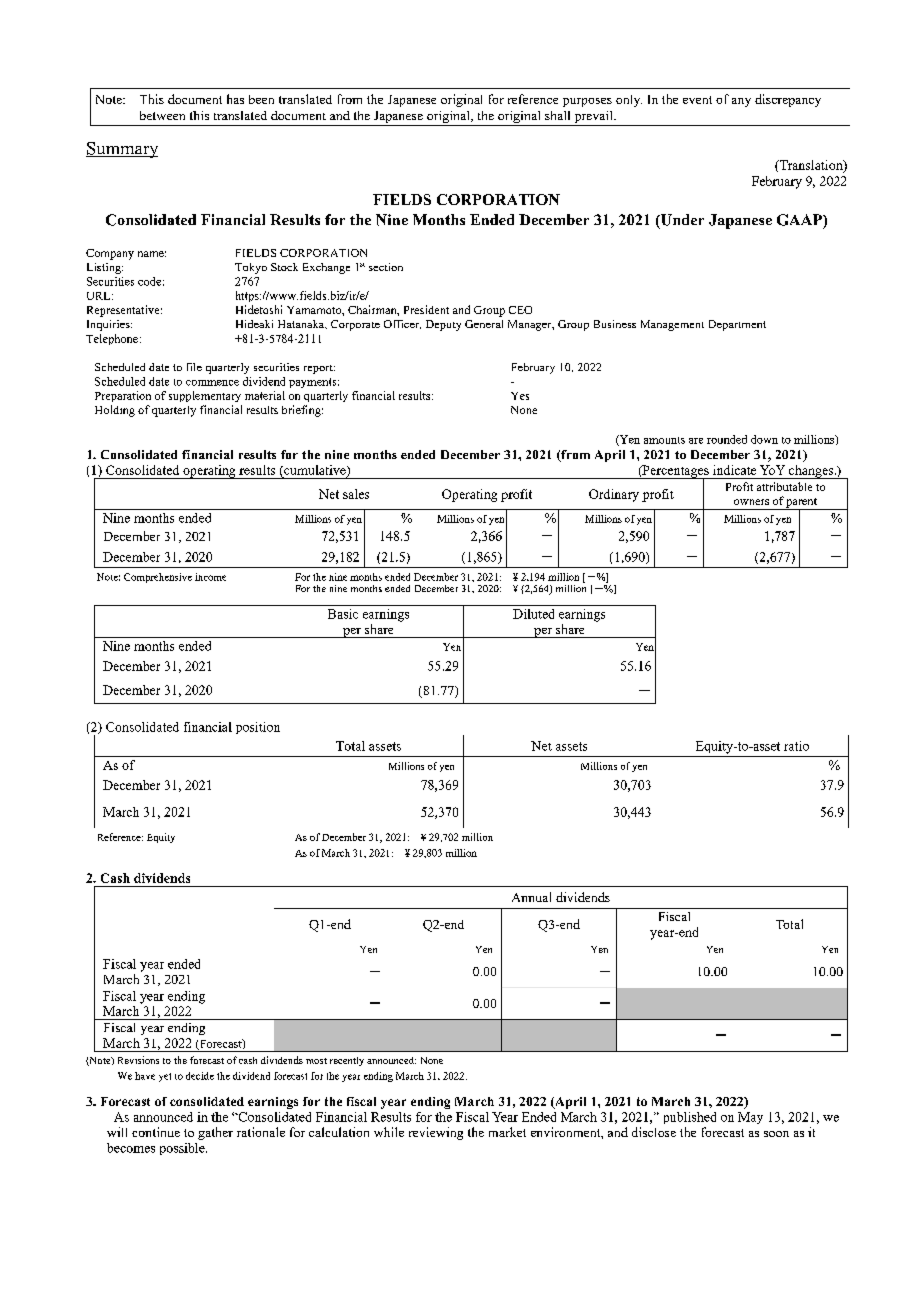  Describe the element at coordinates (356, 494) in the screenshot. I see `sales` at that location.
